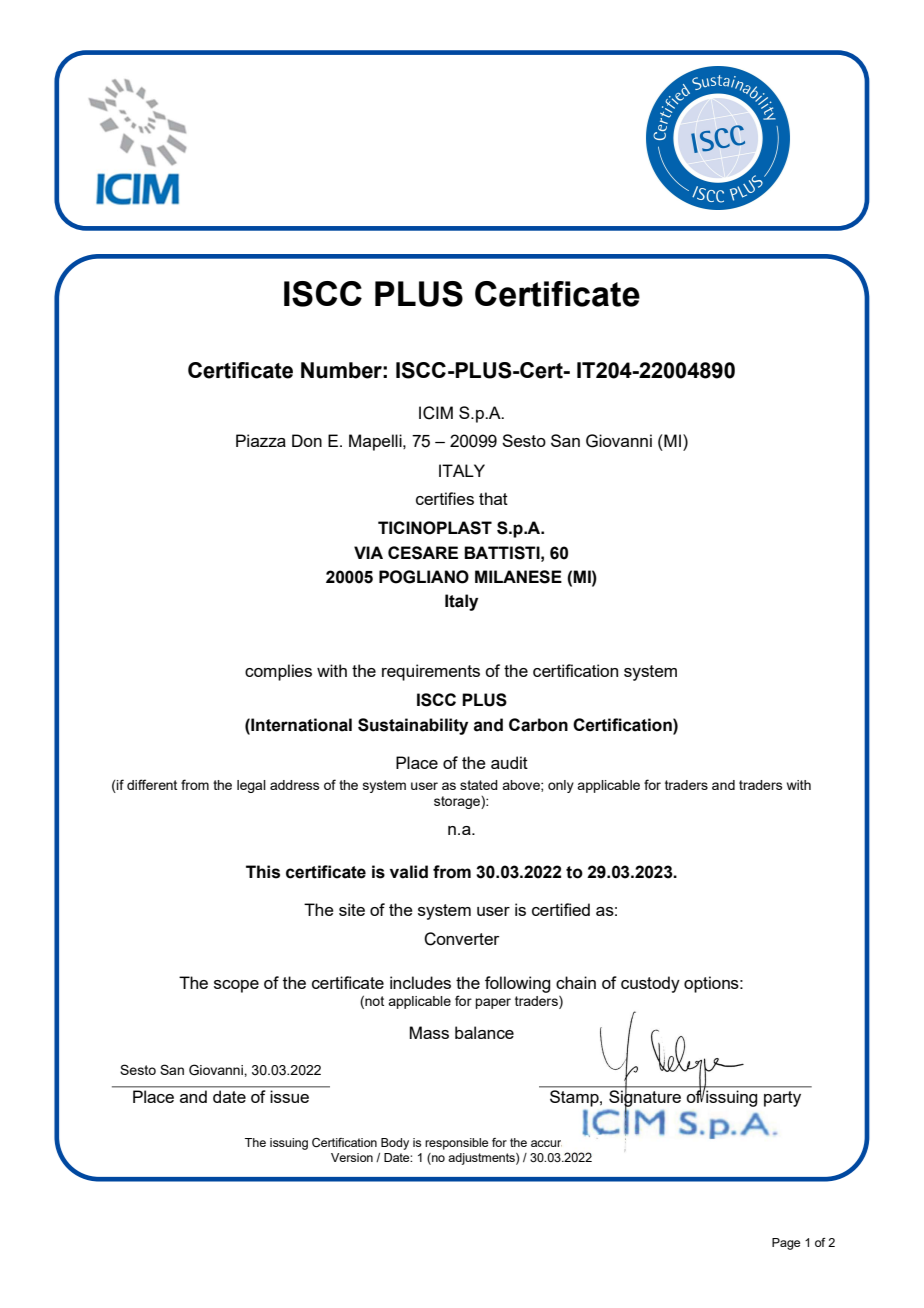  What do you see at coordinates (261, 440) in the screenshot?
I see `Piazza` at bounding box center [261, 440].
